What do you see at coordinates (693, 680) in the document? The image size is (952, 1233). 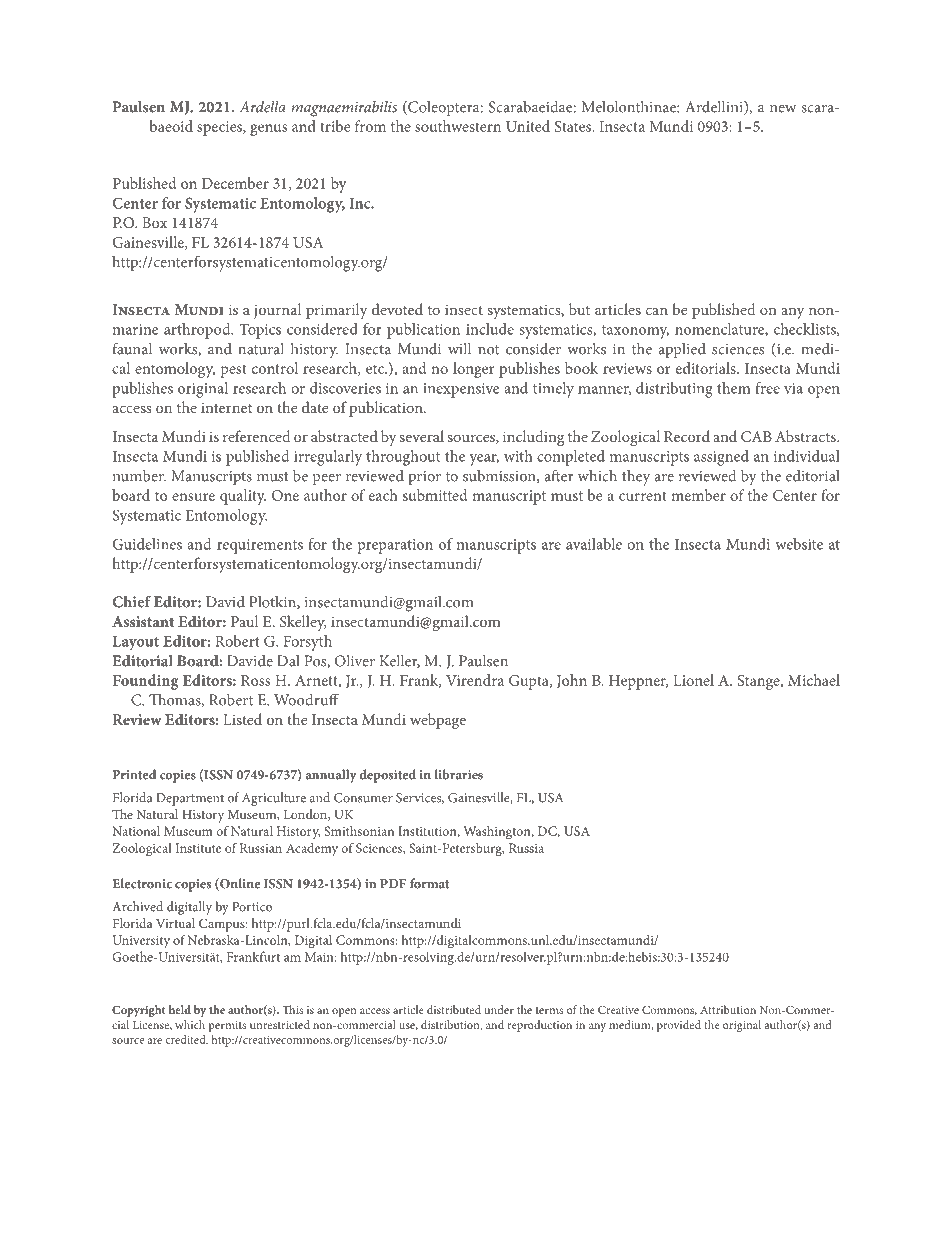 I see `Lionel` at bounding box center [693, 680].
